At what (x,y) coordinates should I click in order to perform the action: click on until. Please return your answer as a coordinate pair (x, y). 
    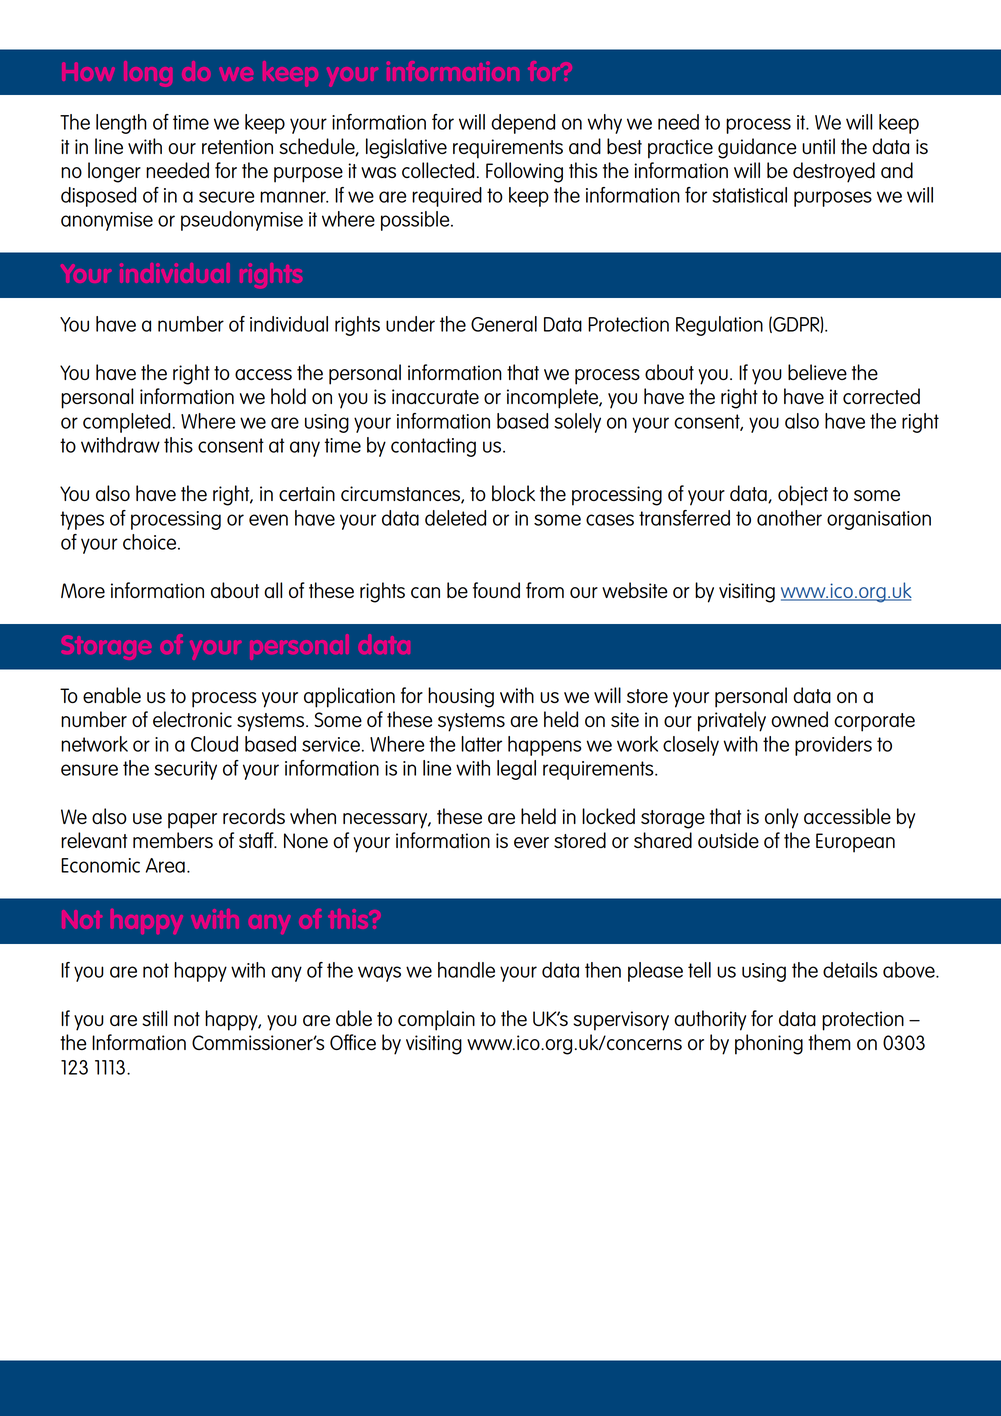
    Looking at the image, I should click on (818, 146).
